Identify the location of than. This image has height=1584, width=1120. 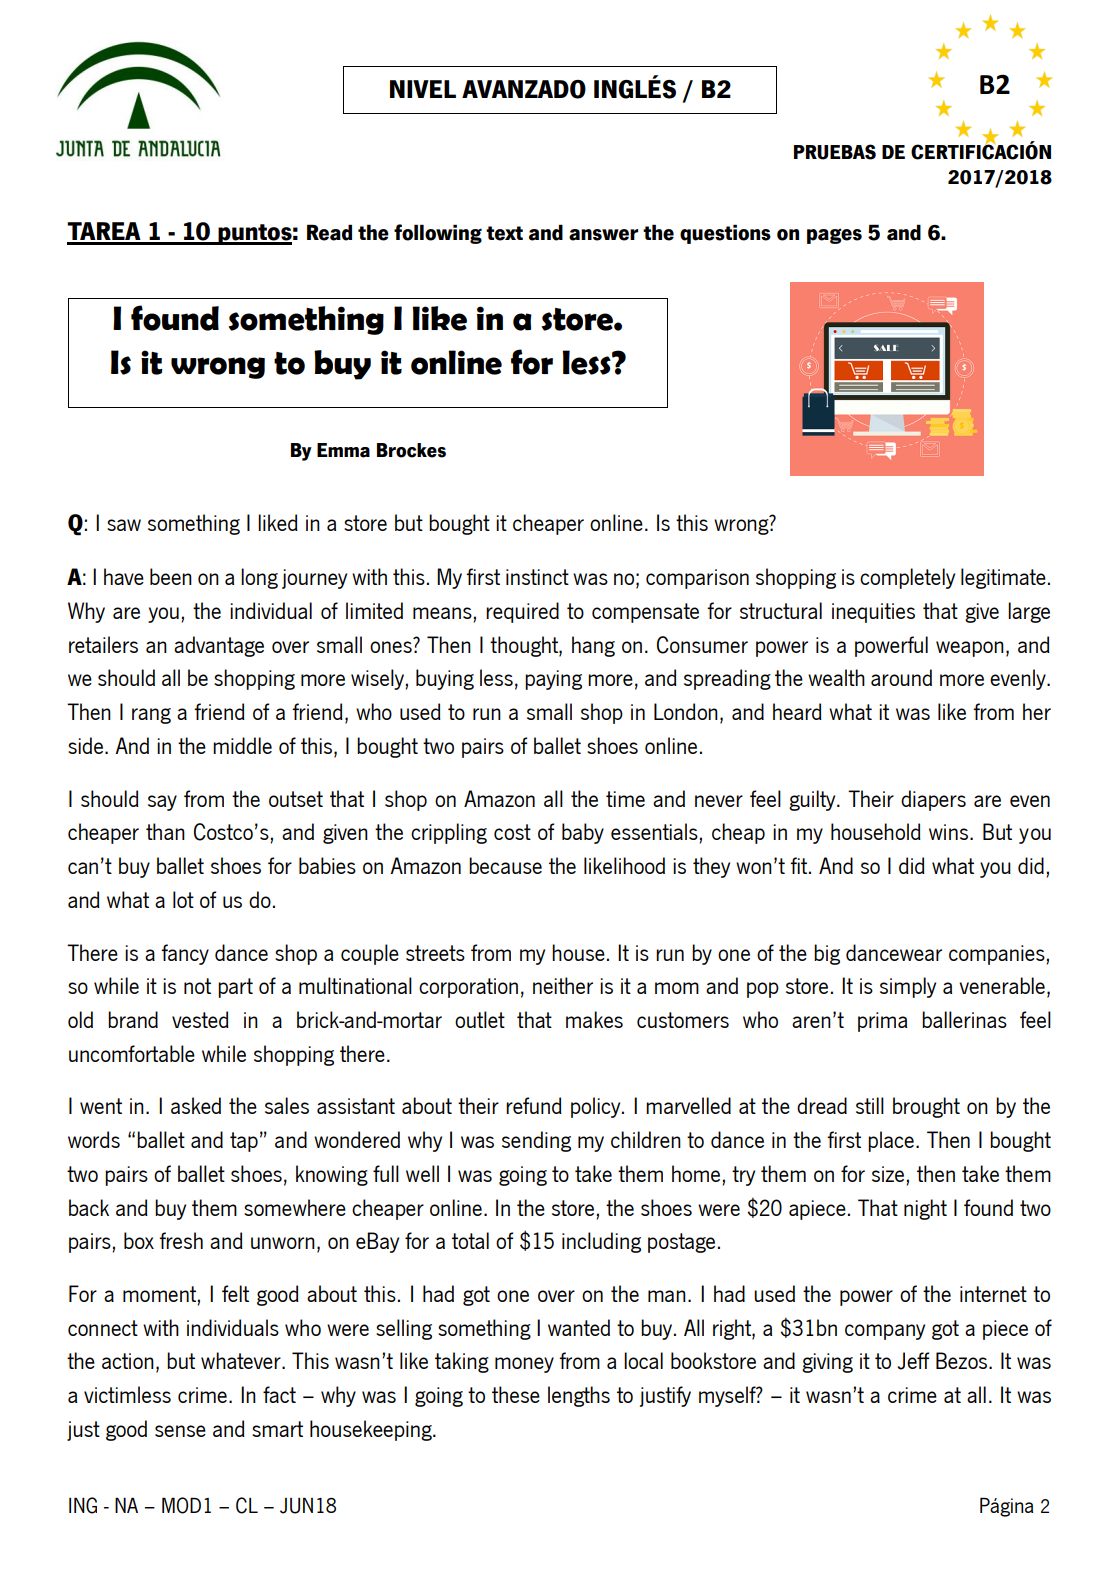
(165, 831).
